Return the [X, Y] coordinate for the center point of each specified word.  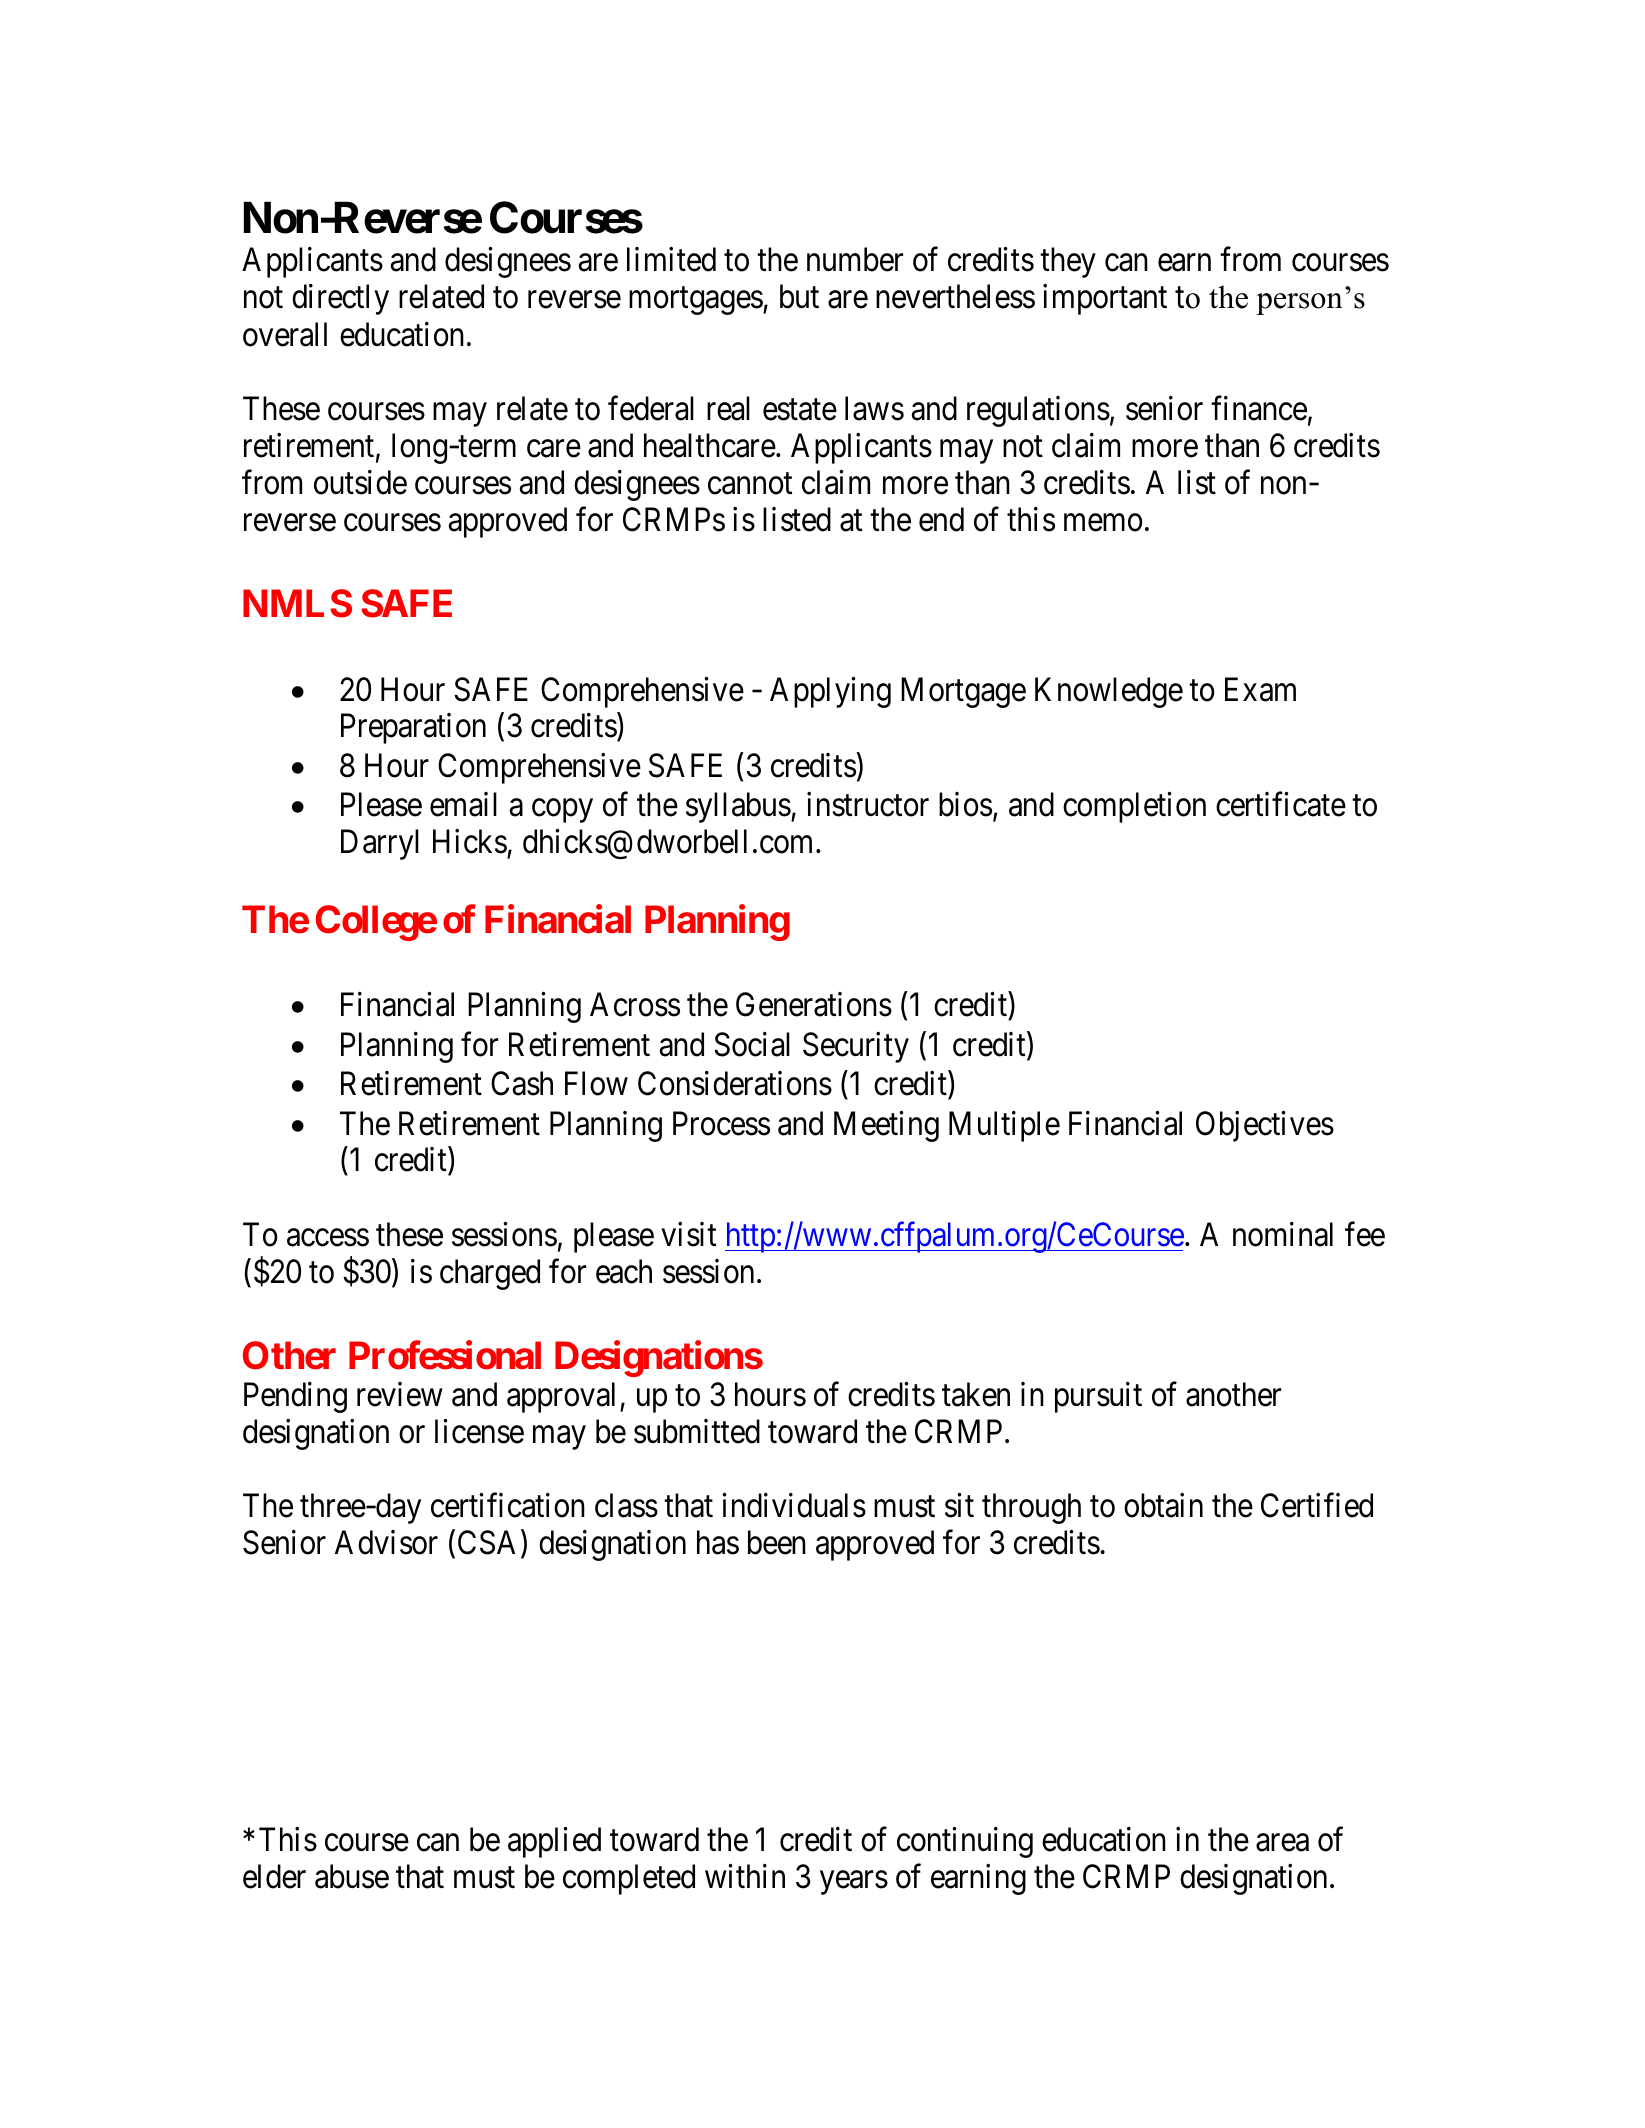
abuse [352, 1876]
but [799, 296]
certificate [1281, 804]
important [1105, 299]
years [854, 1883]
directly [340, 299]
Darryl [380, 844]
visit [688, 1234]
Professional [445, 1355]
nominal [1283, 1234]
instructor [868, 804]
